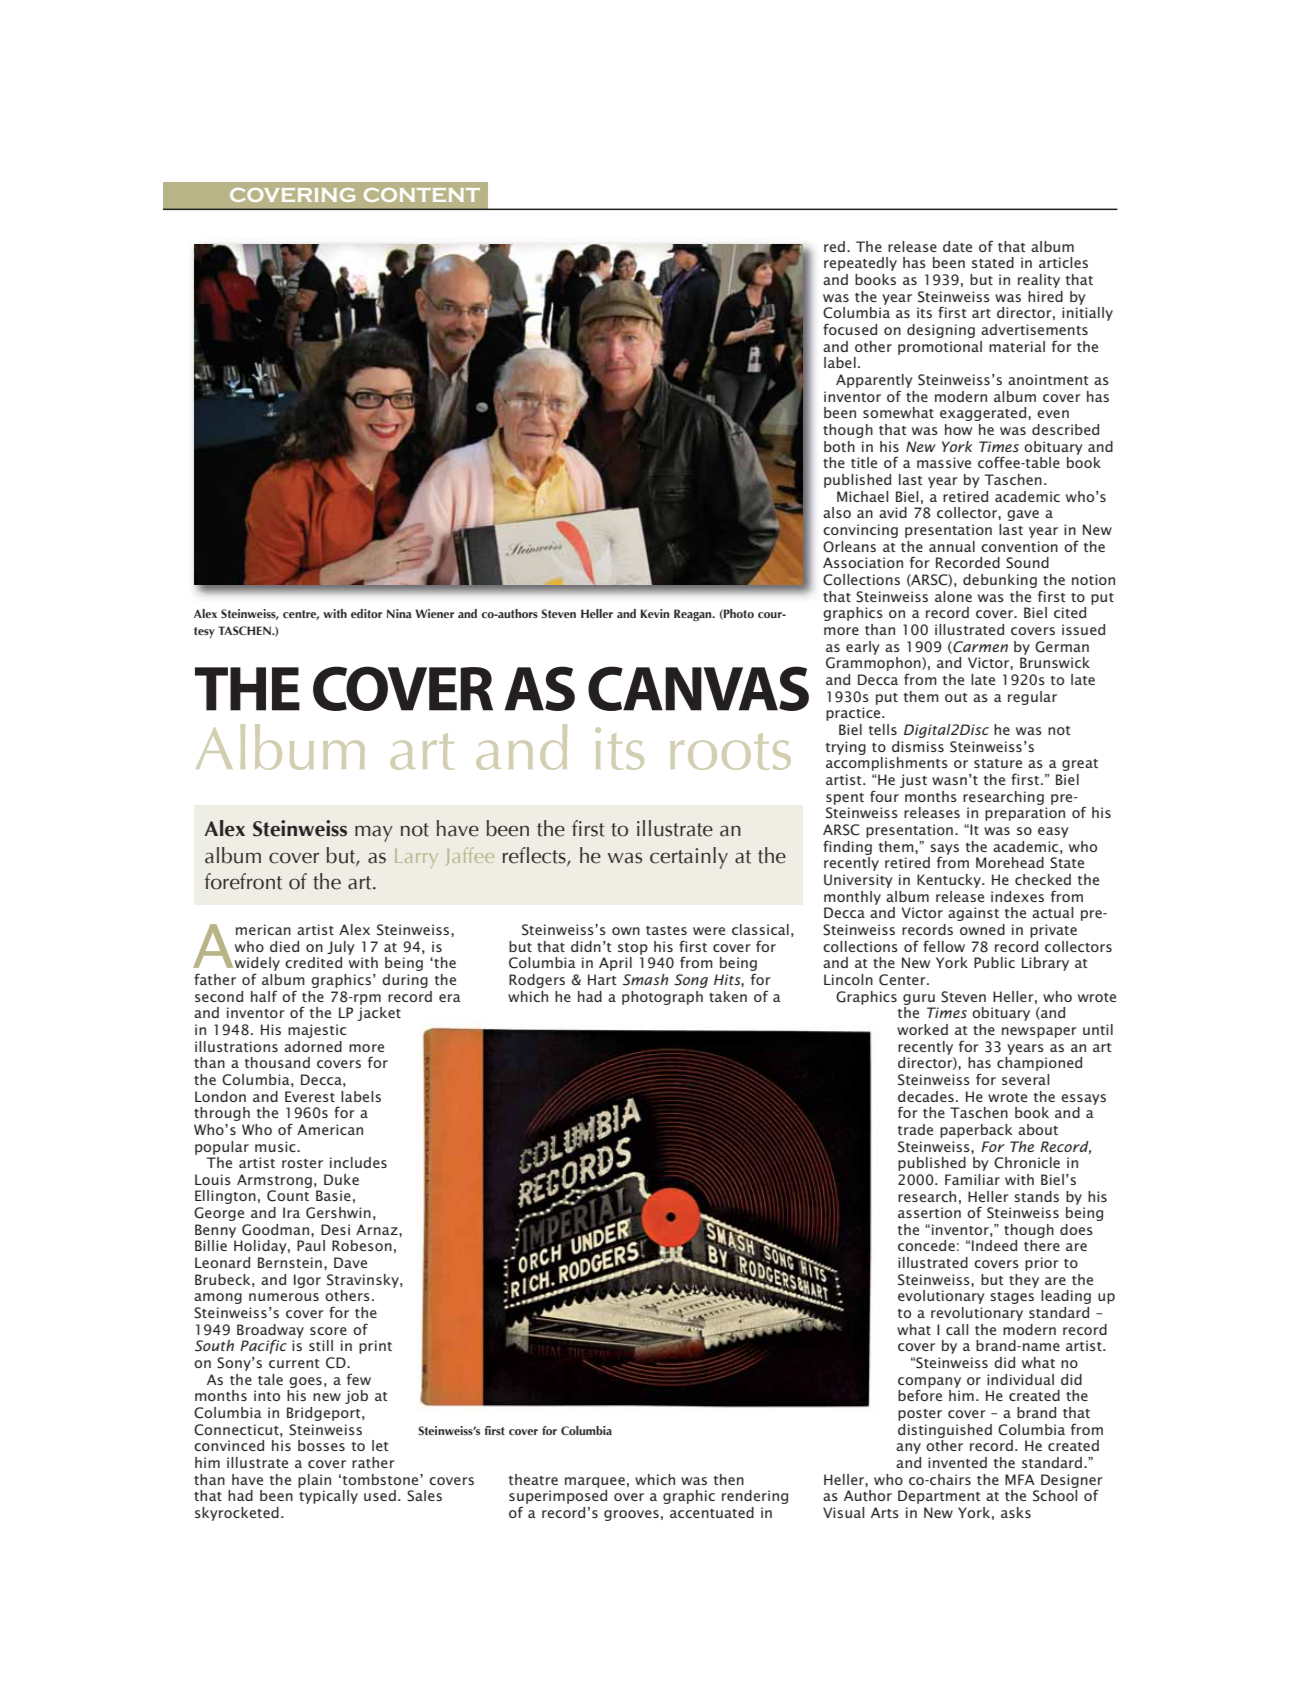  Describe the element at coordinates (1039, 281) in the document. I see `reality` at that location.
